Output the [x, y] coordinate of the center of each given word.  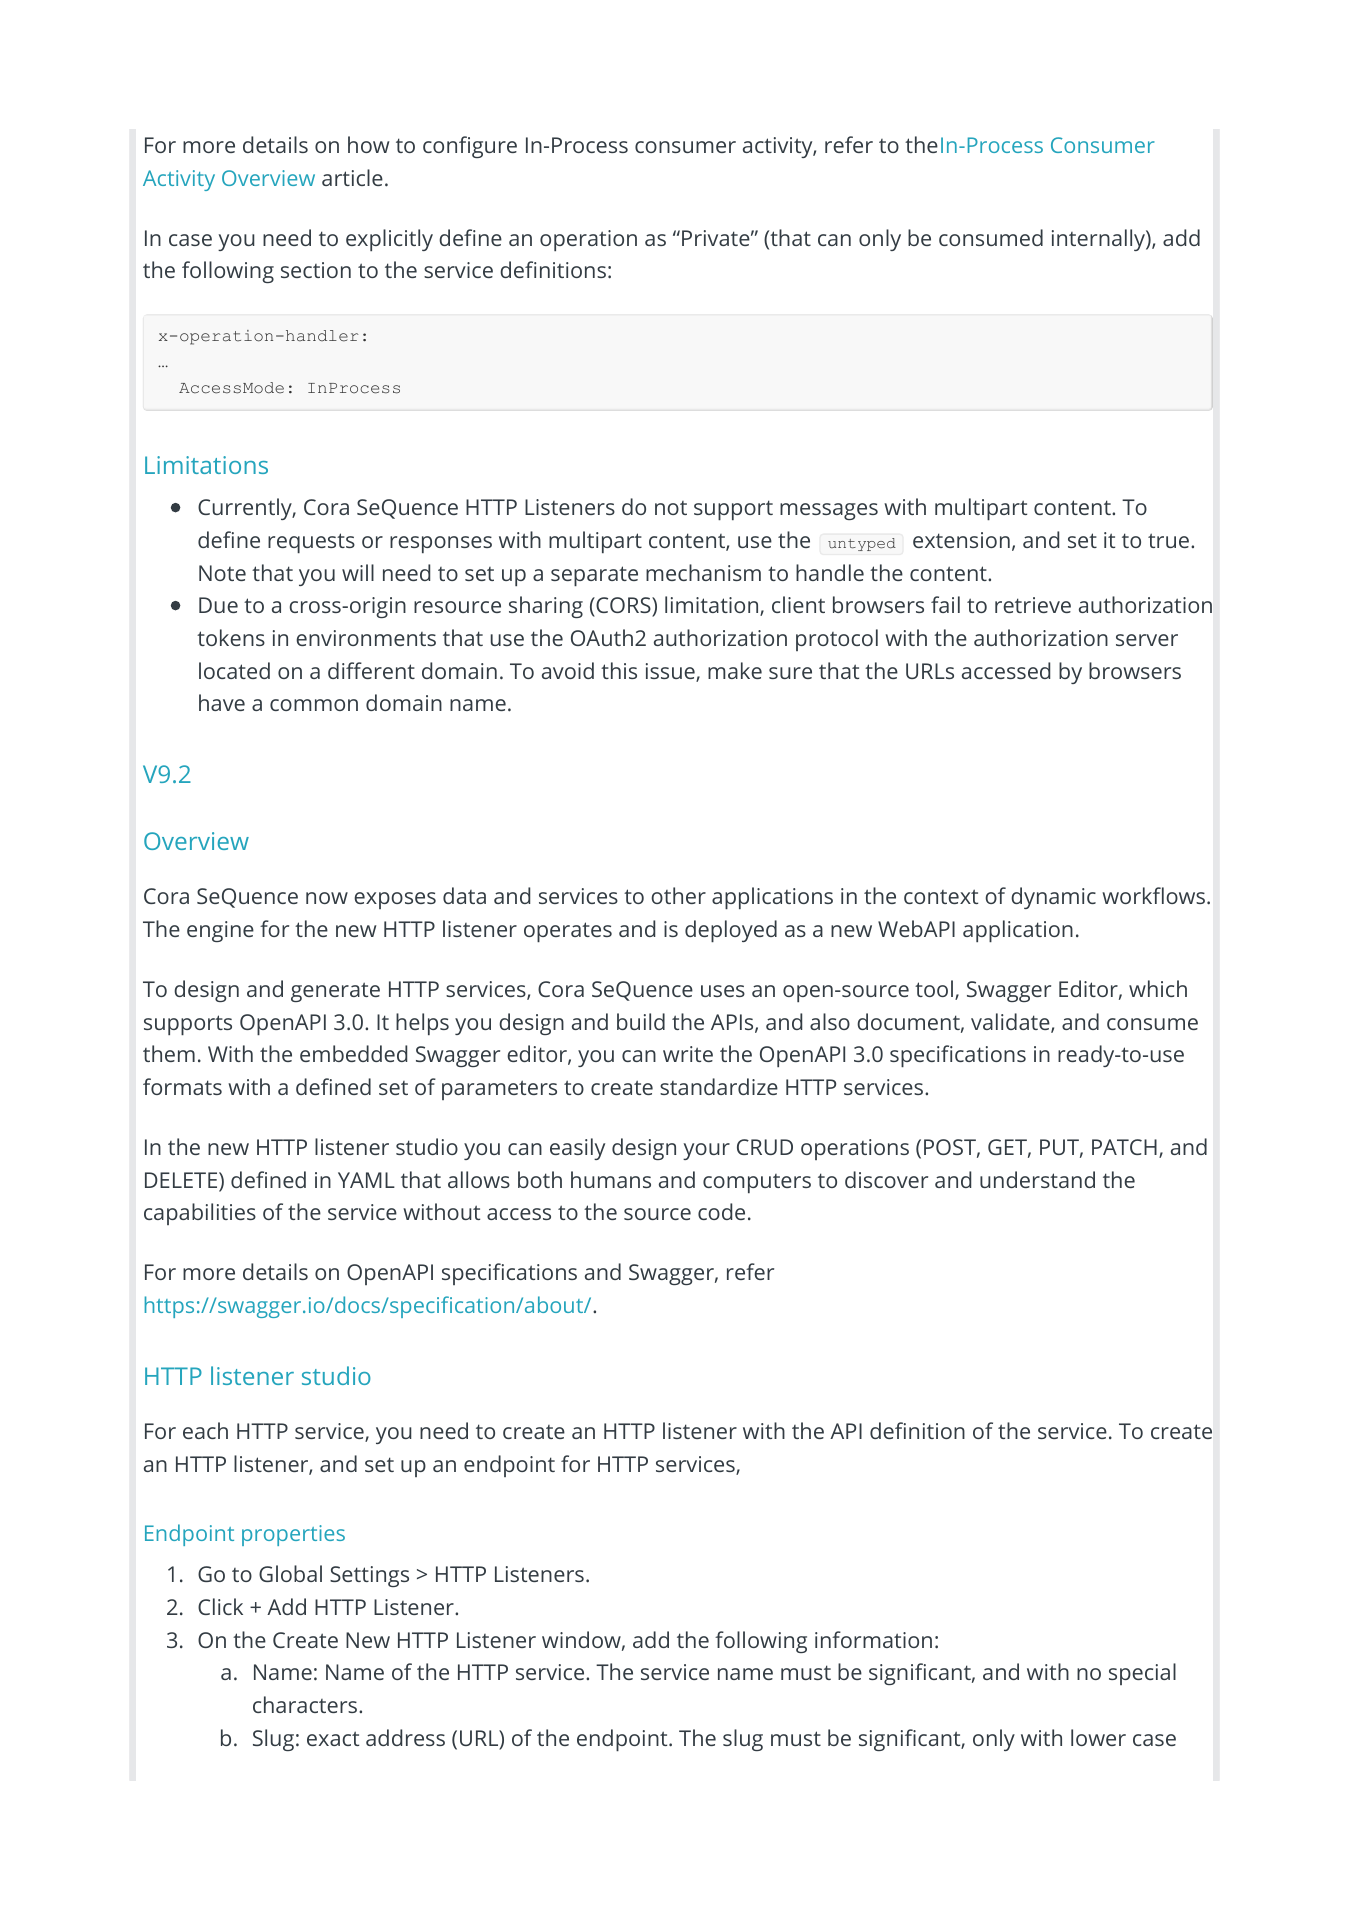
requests [311, 543]
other [678, 895]
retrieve [1033, 605]
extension [961, 540]
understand [1037, 1179]
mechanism [703, 572]
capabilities [200, 1214]
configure [470, 147]
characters [306, 1704]
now [327, 898]
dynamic [1053, 898]
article [352, 177]
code [721, 1211]
